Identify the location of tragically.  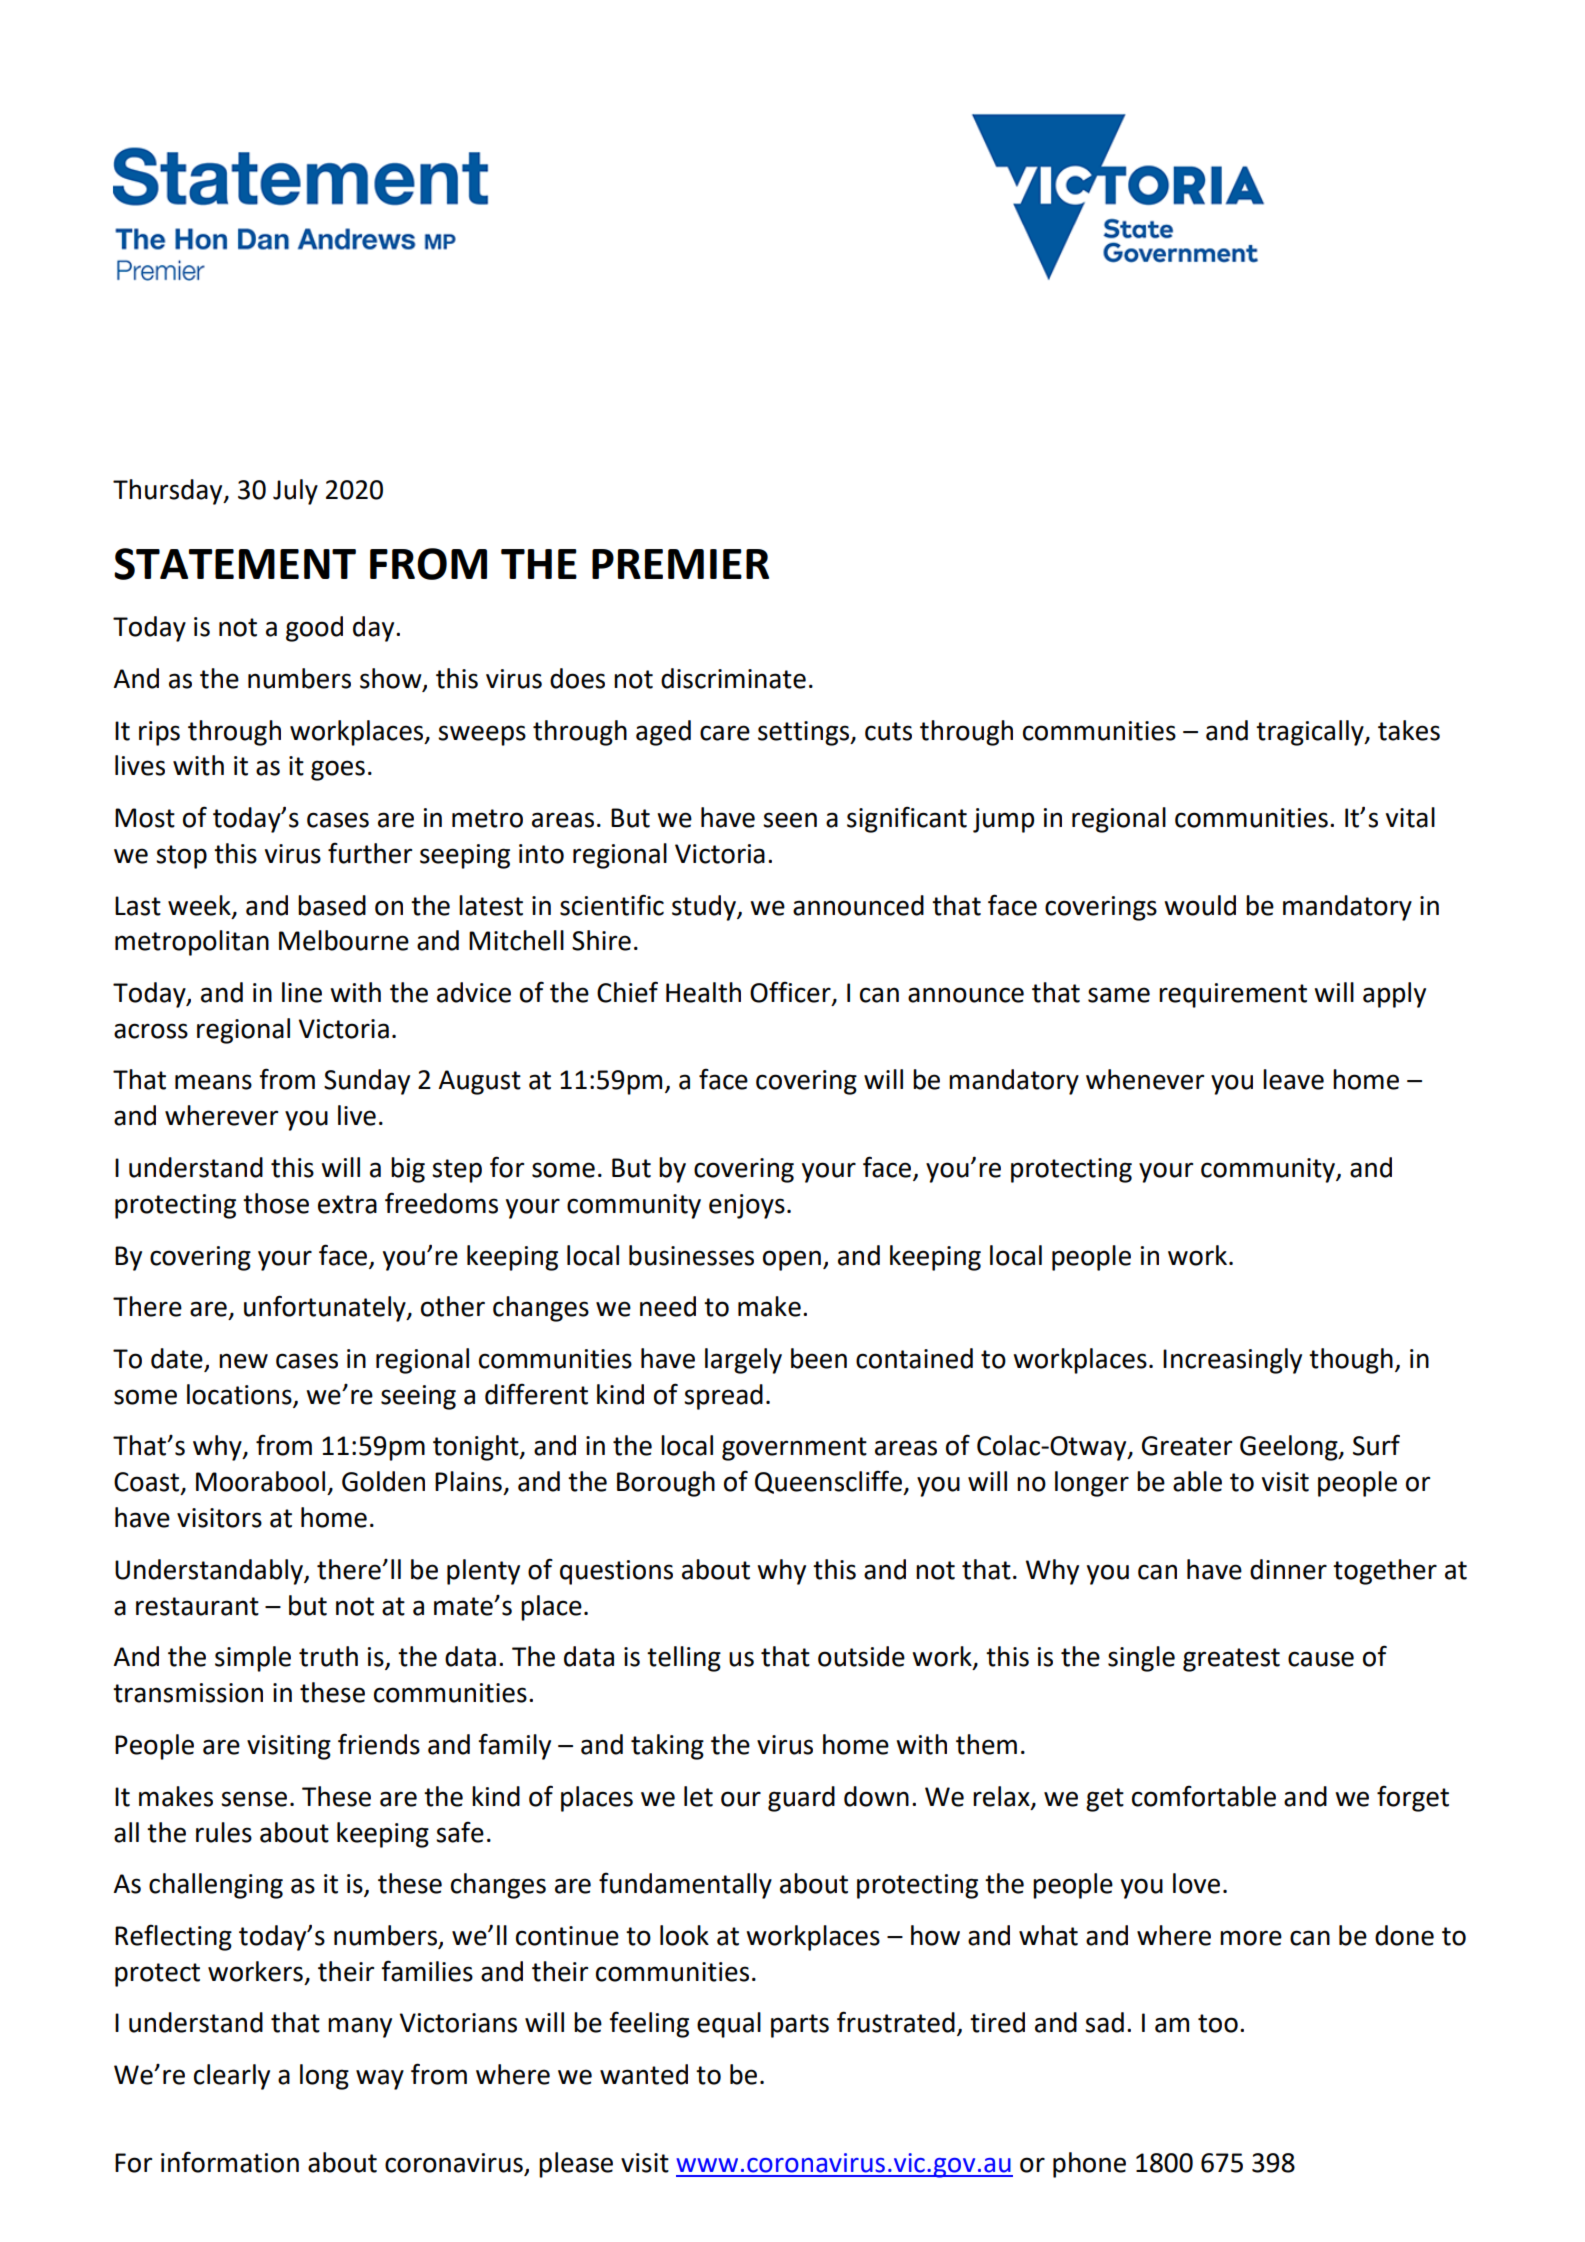
(1311, 733).
